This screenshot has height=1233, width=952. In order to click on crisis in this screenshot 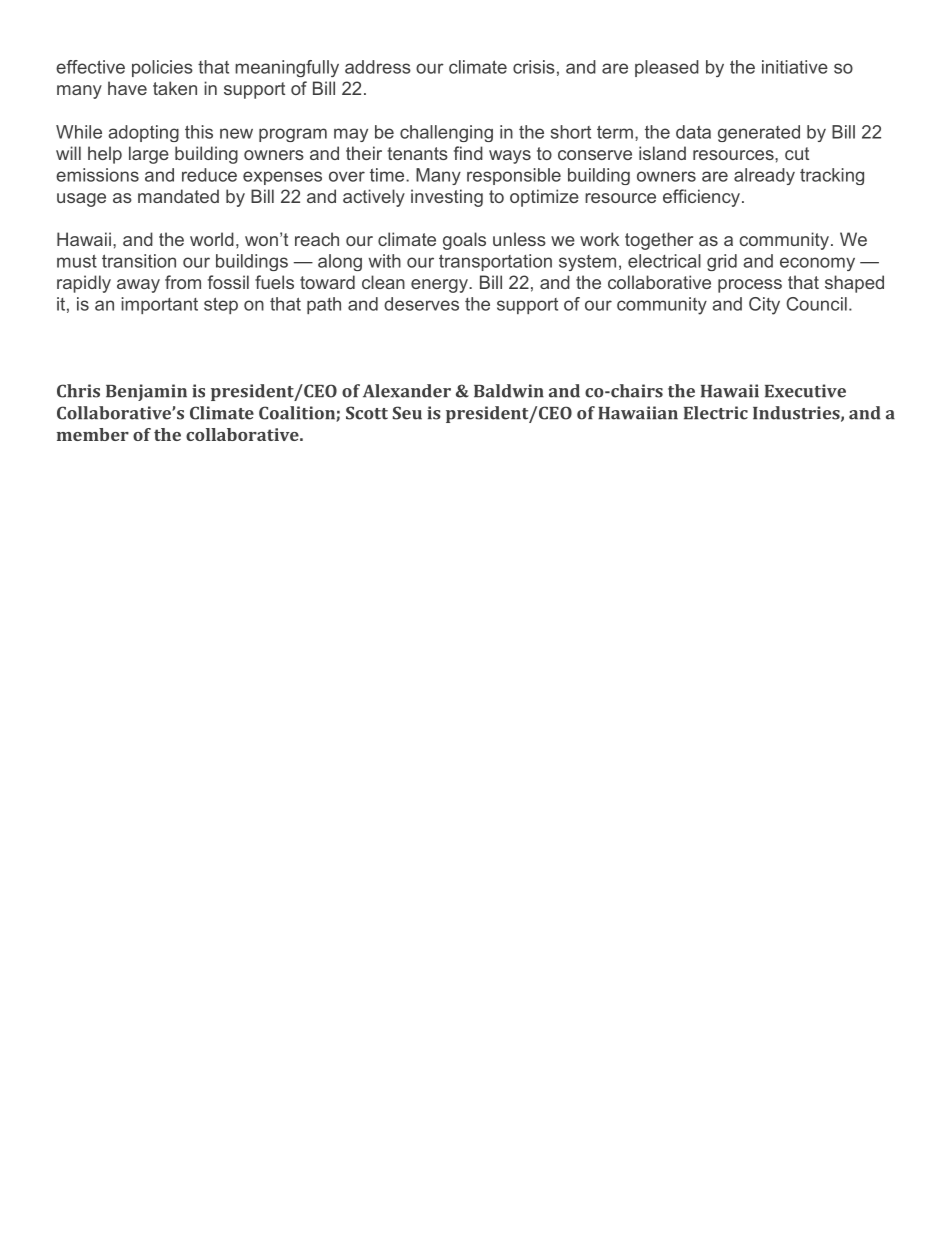, I will do `click(534, 67)`.
